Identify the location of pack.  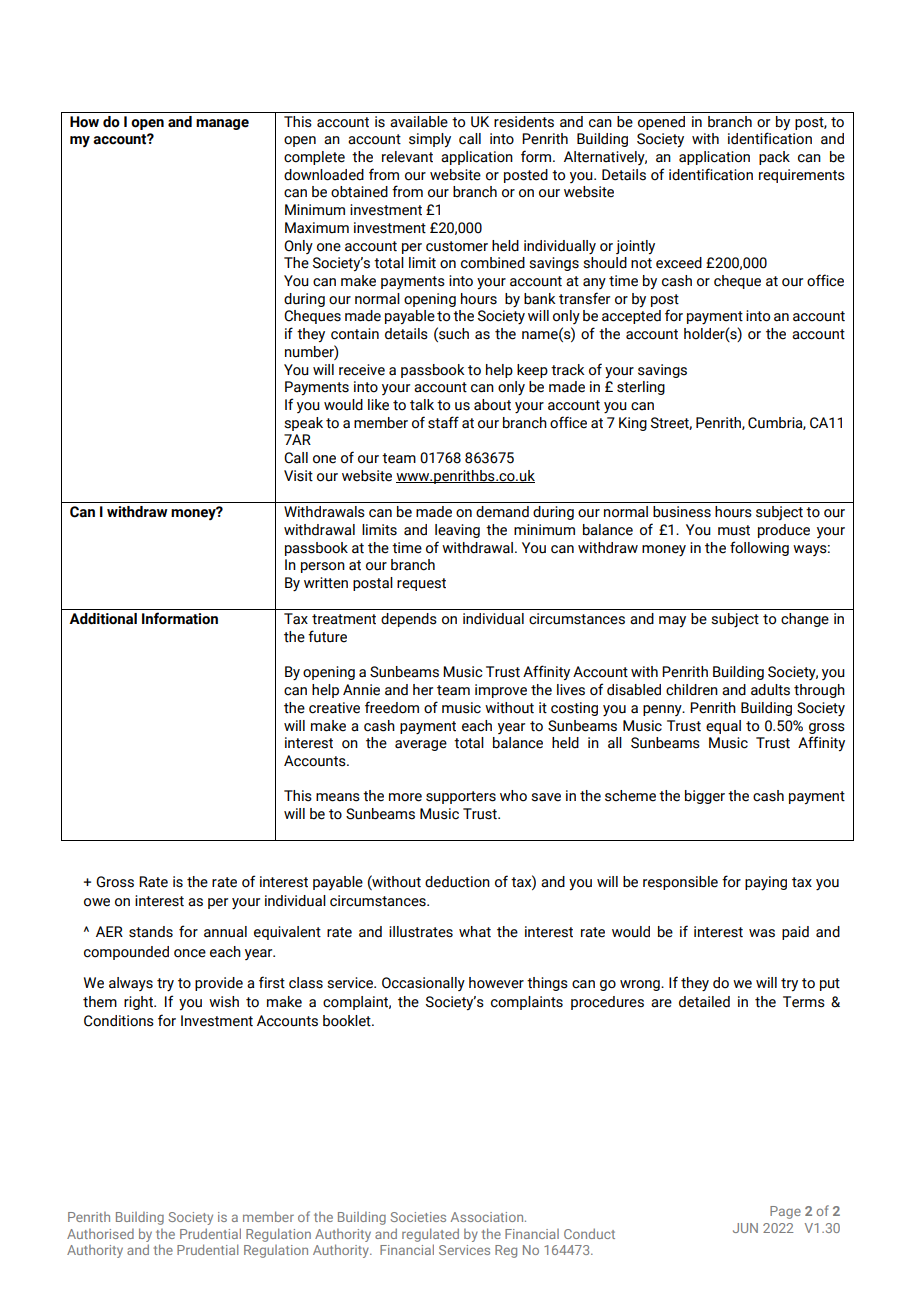
(774, 158).
